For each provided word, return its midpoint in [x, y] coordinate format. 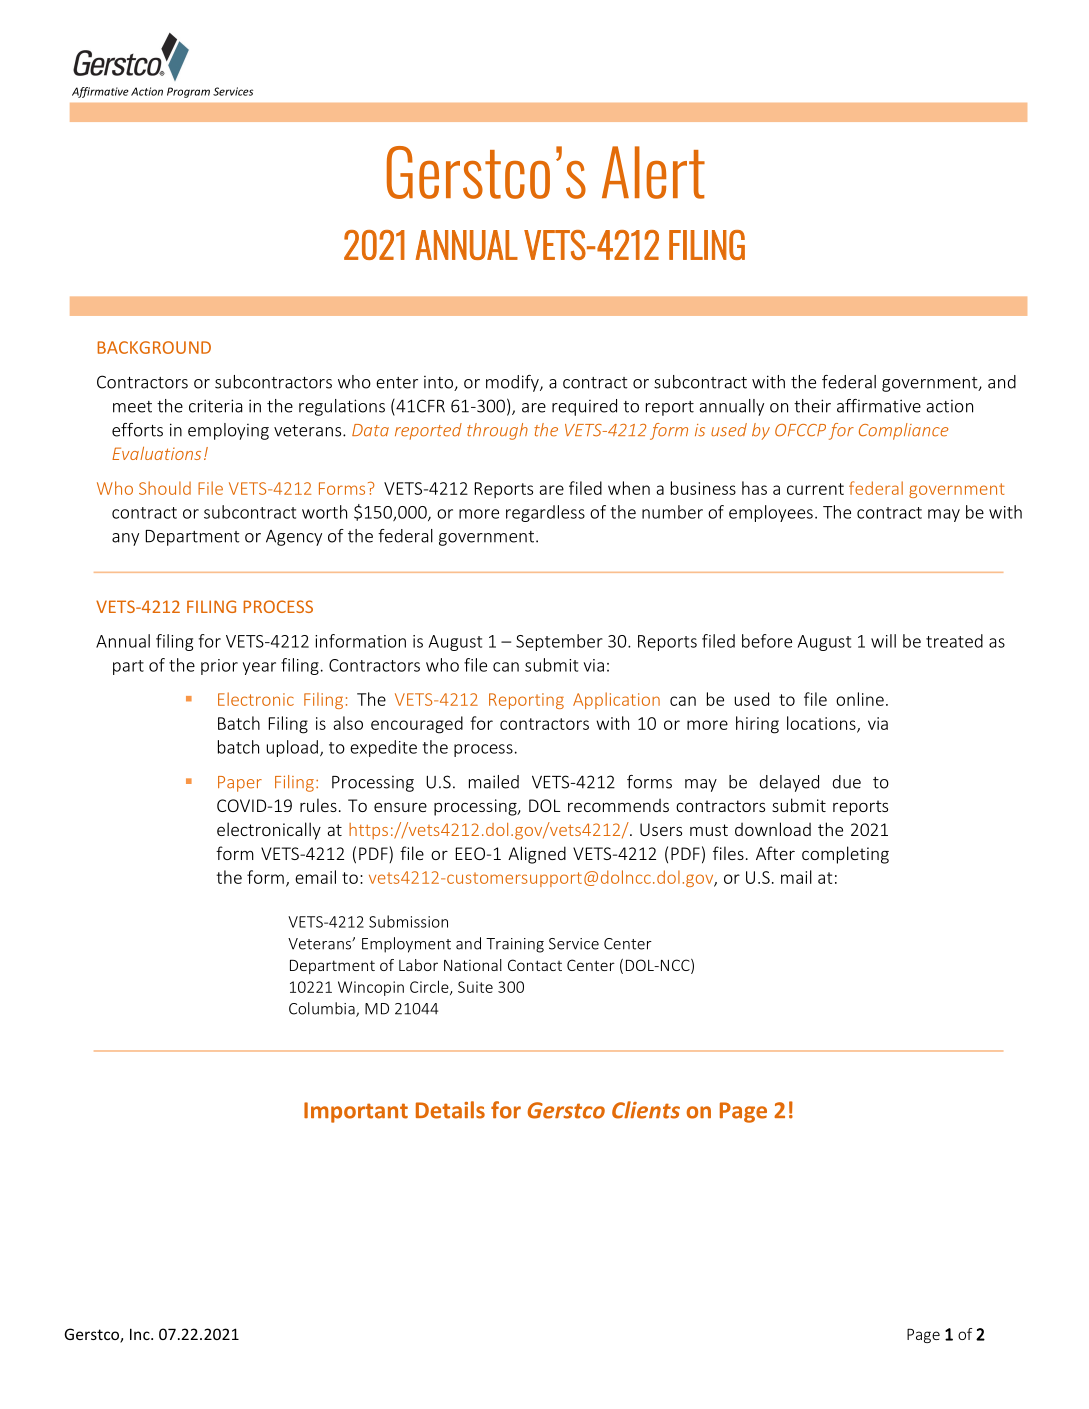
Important [356, 1112]
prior [219, 667]
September [559, 642]
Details [450, 1110]
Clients [646, 1110]
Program [188, 92]
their [812, 406]
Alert [653, 172]
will [883, 641]
